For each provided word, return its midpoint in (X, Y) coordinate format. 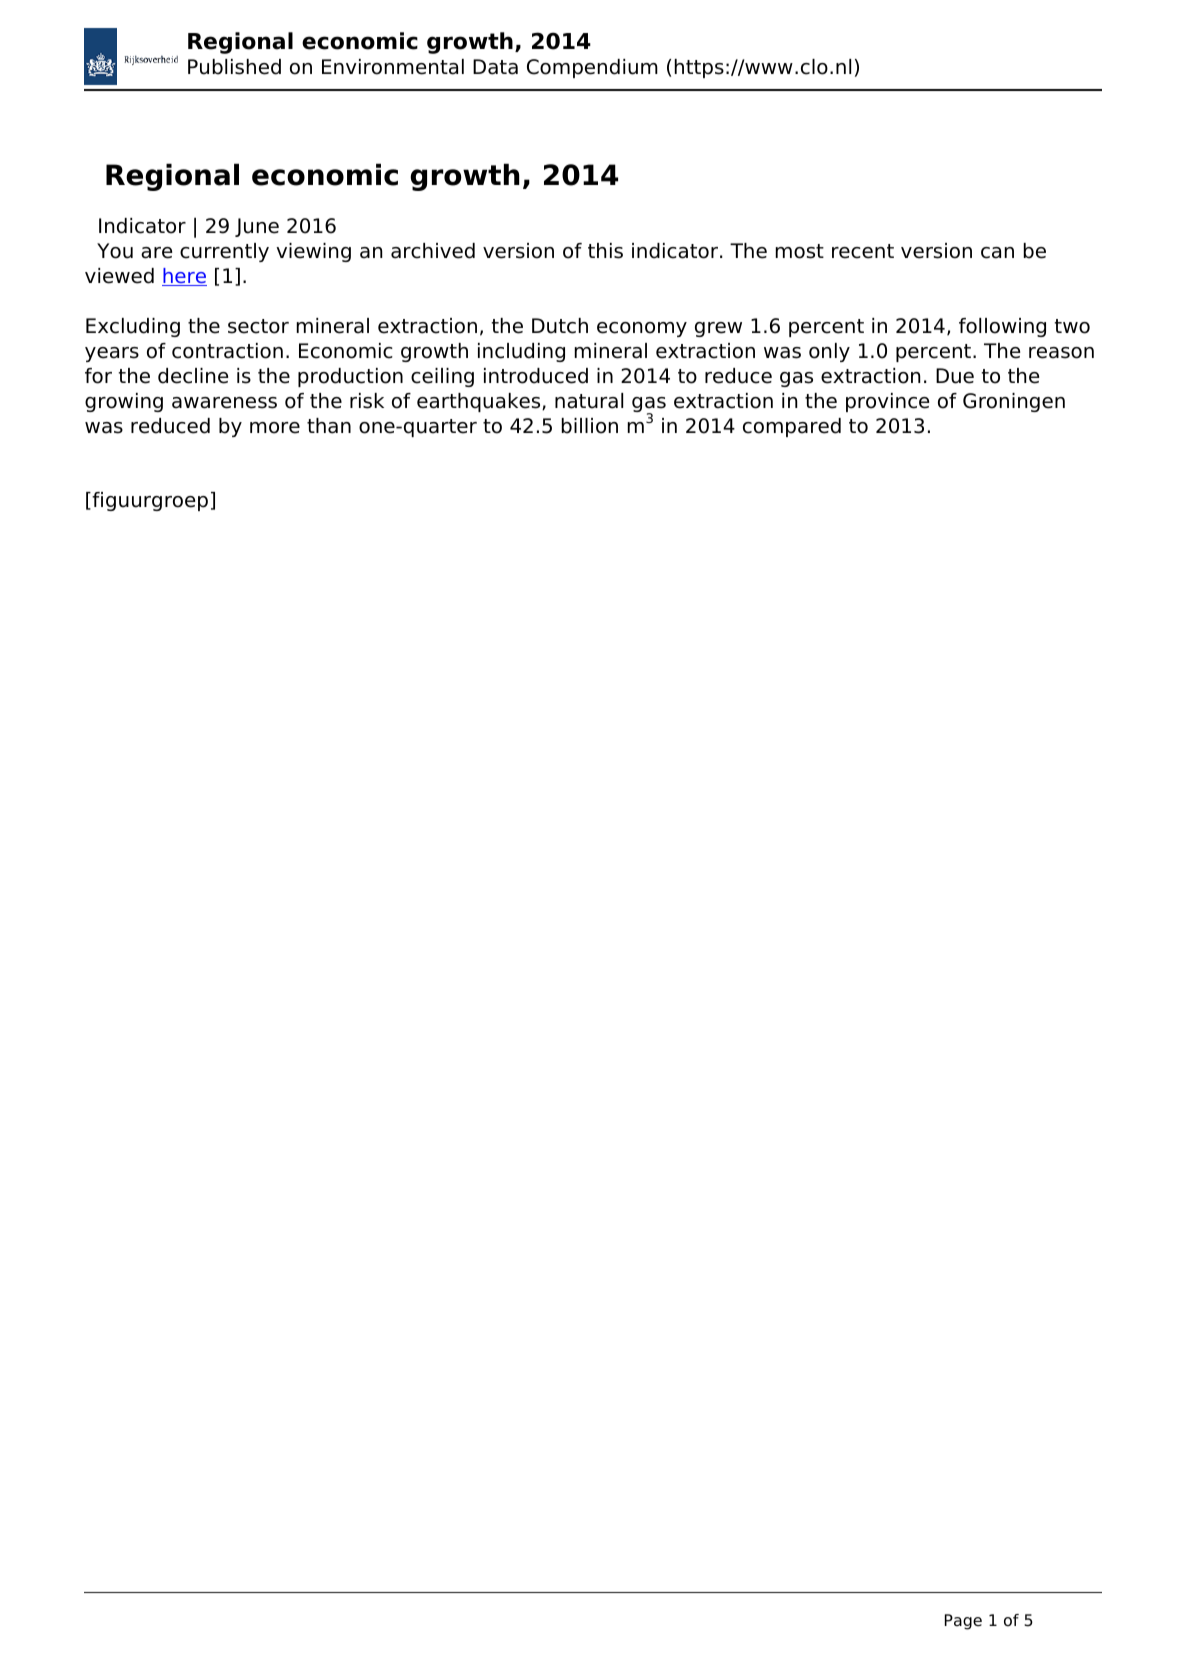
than (329, 426)
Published (234, 67)
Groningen (1014, 402)
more (275, 428)
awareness (224, 403)
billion (590, 426)
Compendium (592, 68)
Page (963, 1622)
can (997, 253)
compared (792, 427)
